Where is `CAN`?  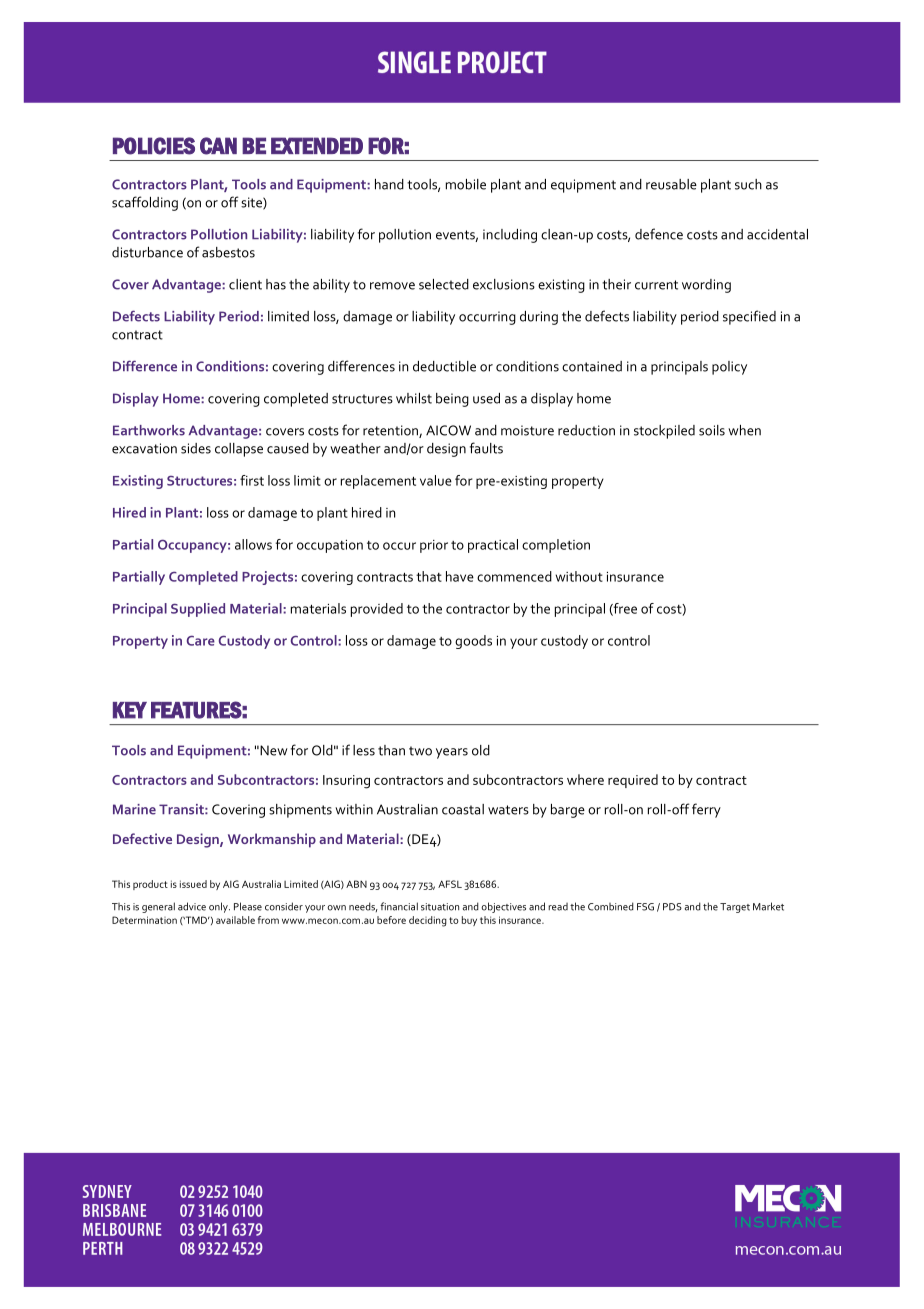
CAN is located at coordinates (218, 146).
